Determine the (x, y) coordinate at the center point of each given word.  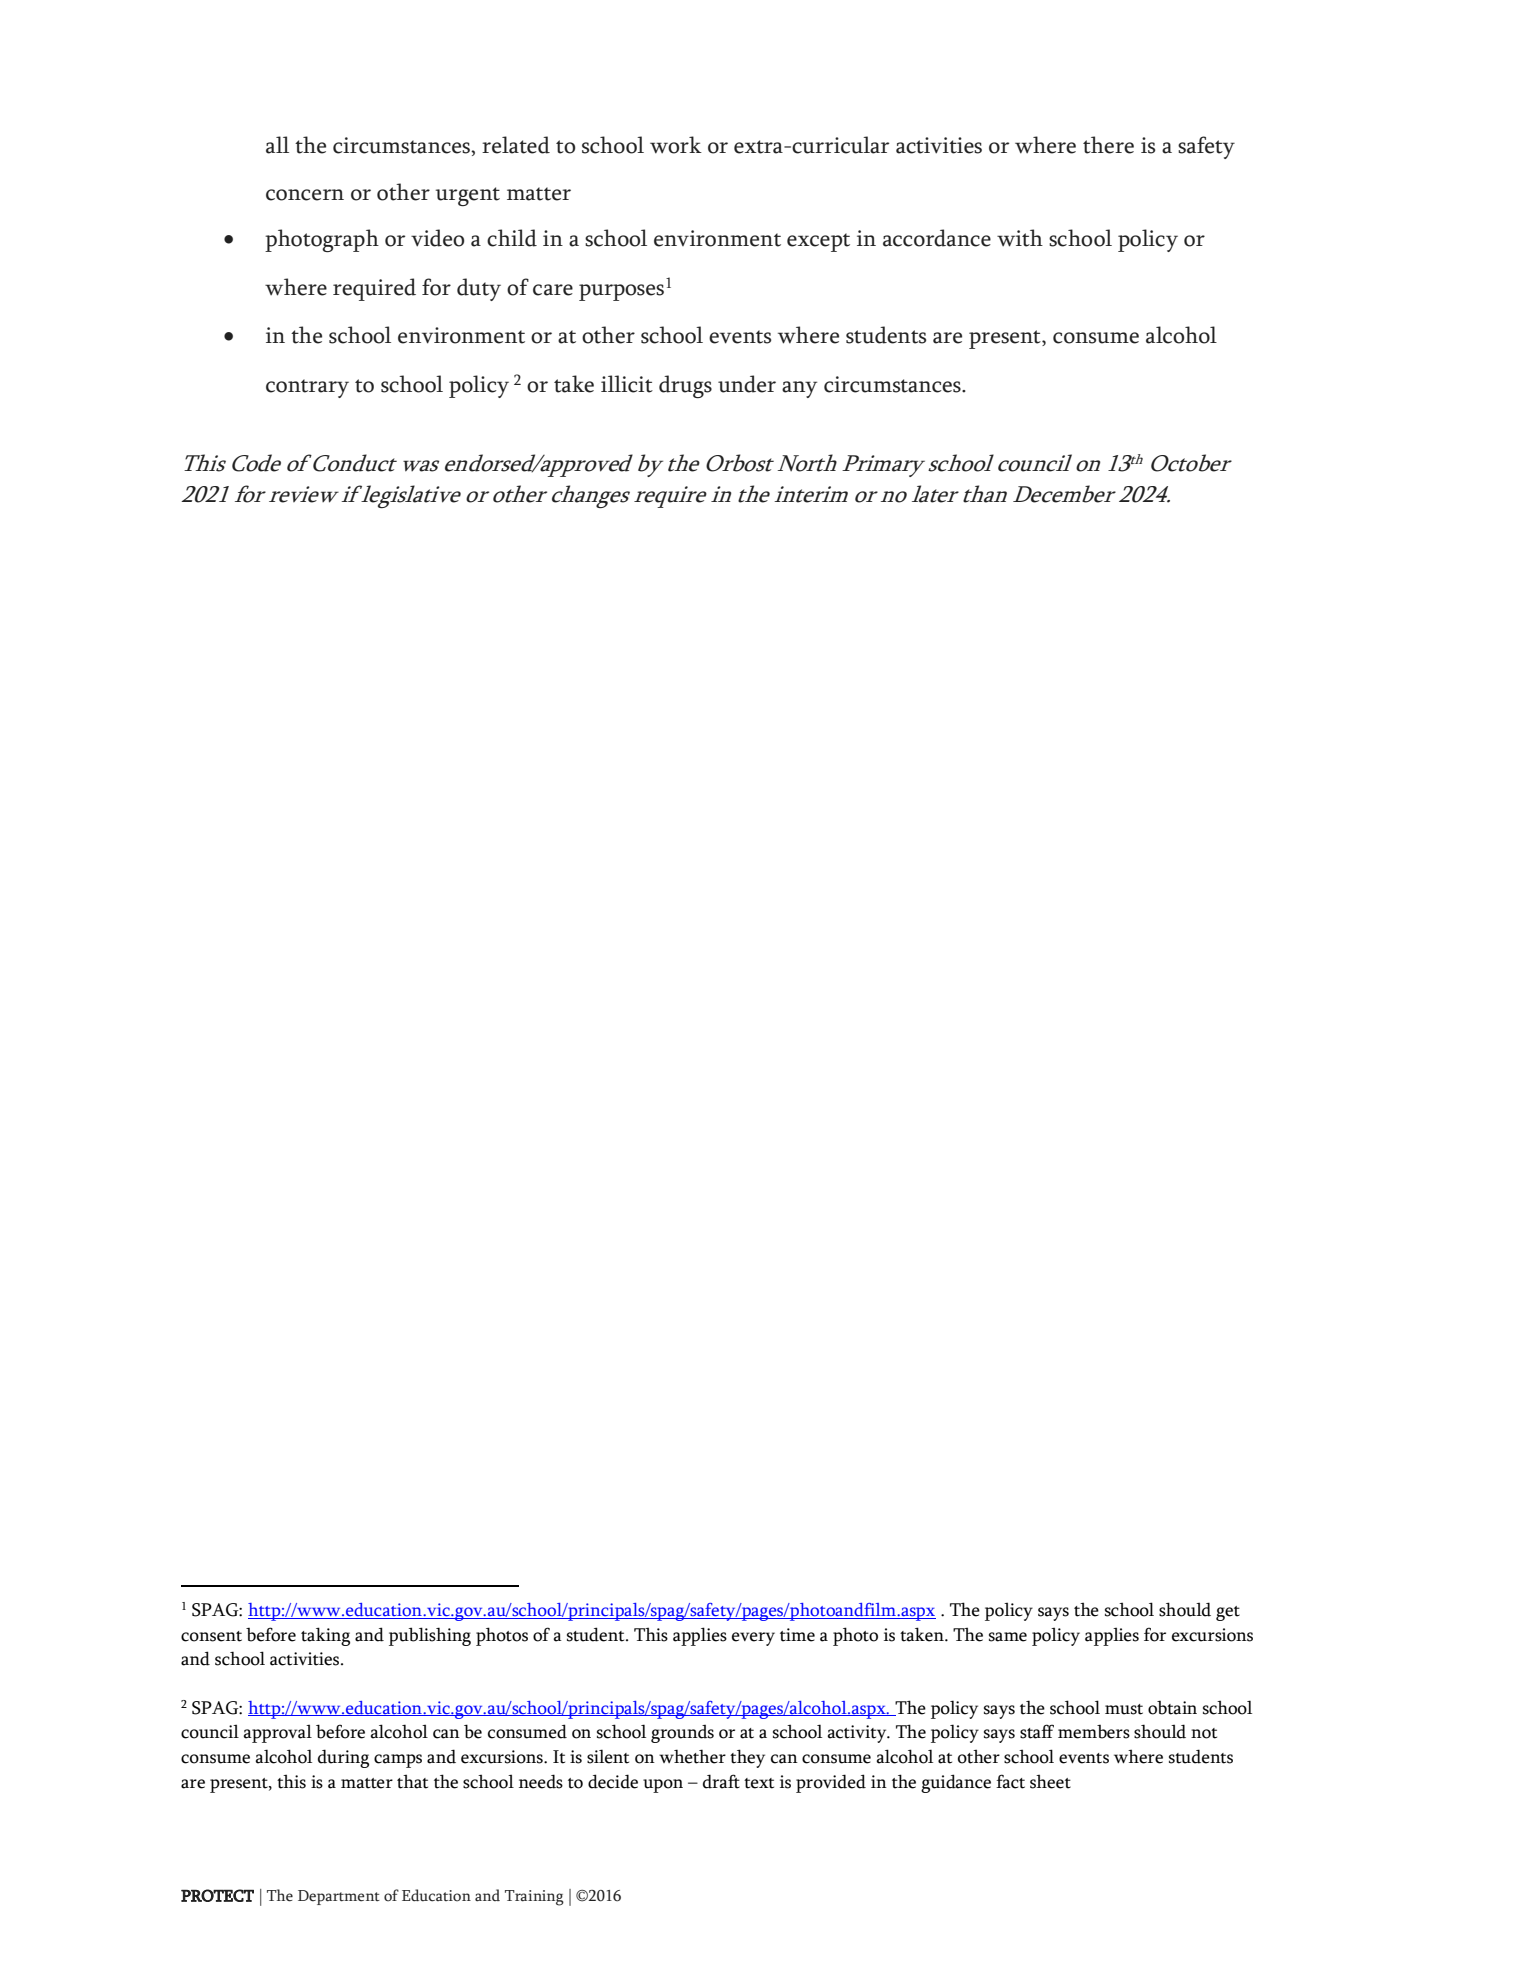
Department (339, 1897)
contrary (307, 388)
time (797, 1635)
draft (721, 1781)
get (1228, 1613)
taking (325, 1636)
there (1108, 145)
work (676, 145)
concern (305, 195)
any (799, 389)
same (1008, 1637)
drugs (685, 386)
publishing (430, 1636)
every (753, 1639)
